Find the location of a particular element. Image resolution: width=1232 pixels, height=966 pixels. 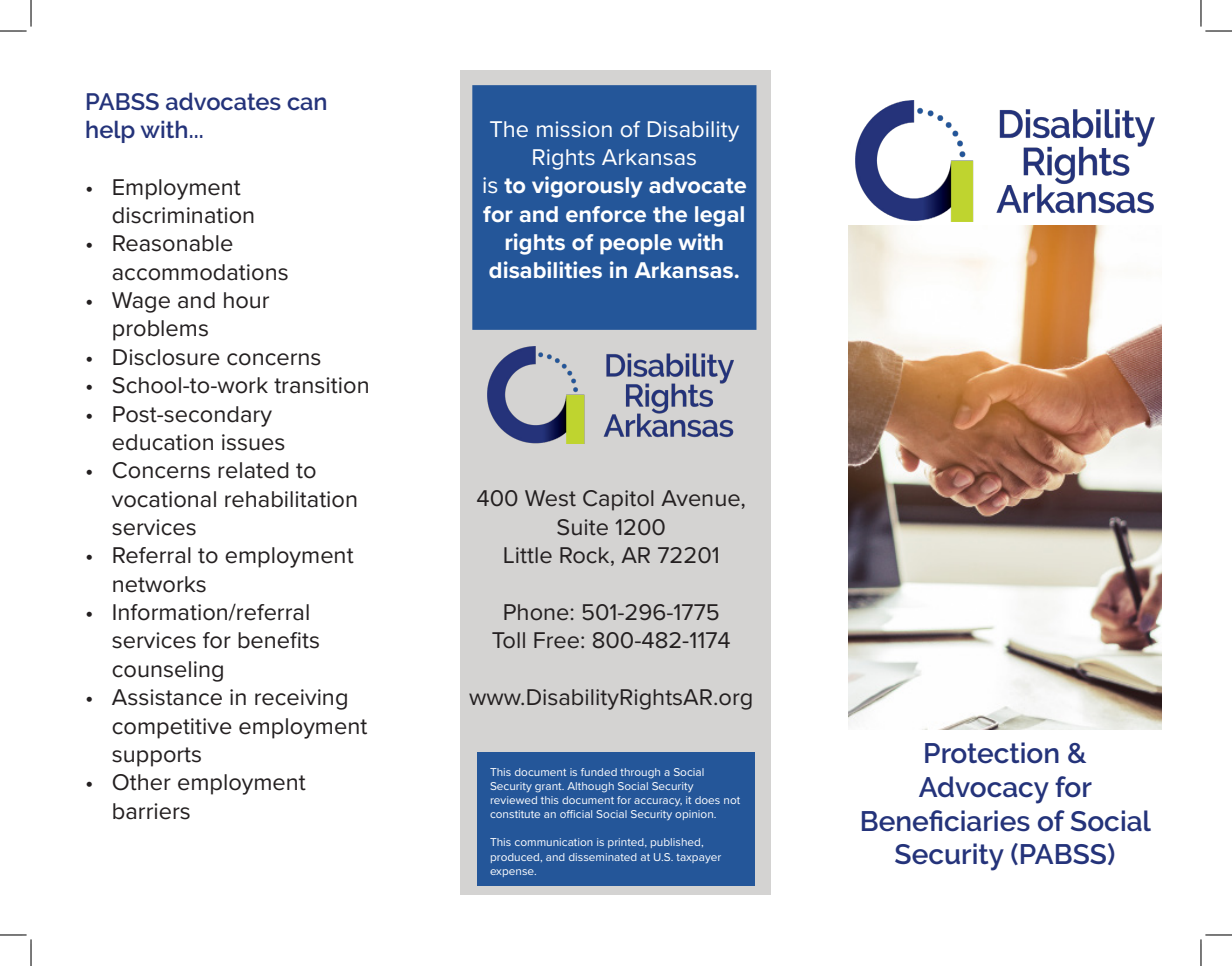

Avenue is located at coordinates (700, 498).
